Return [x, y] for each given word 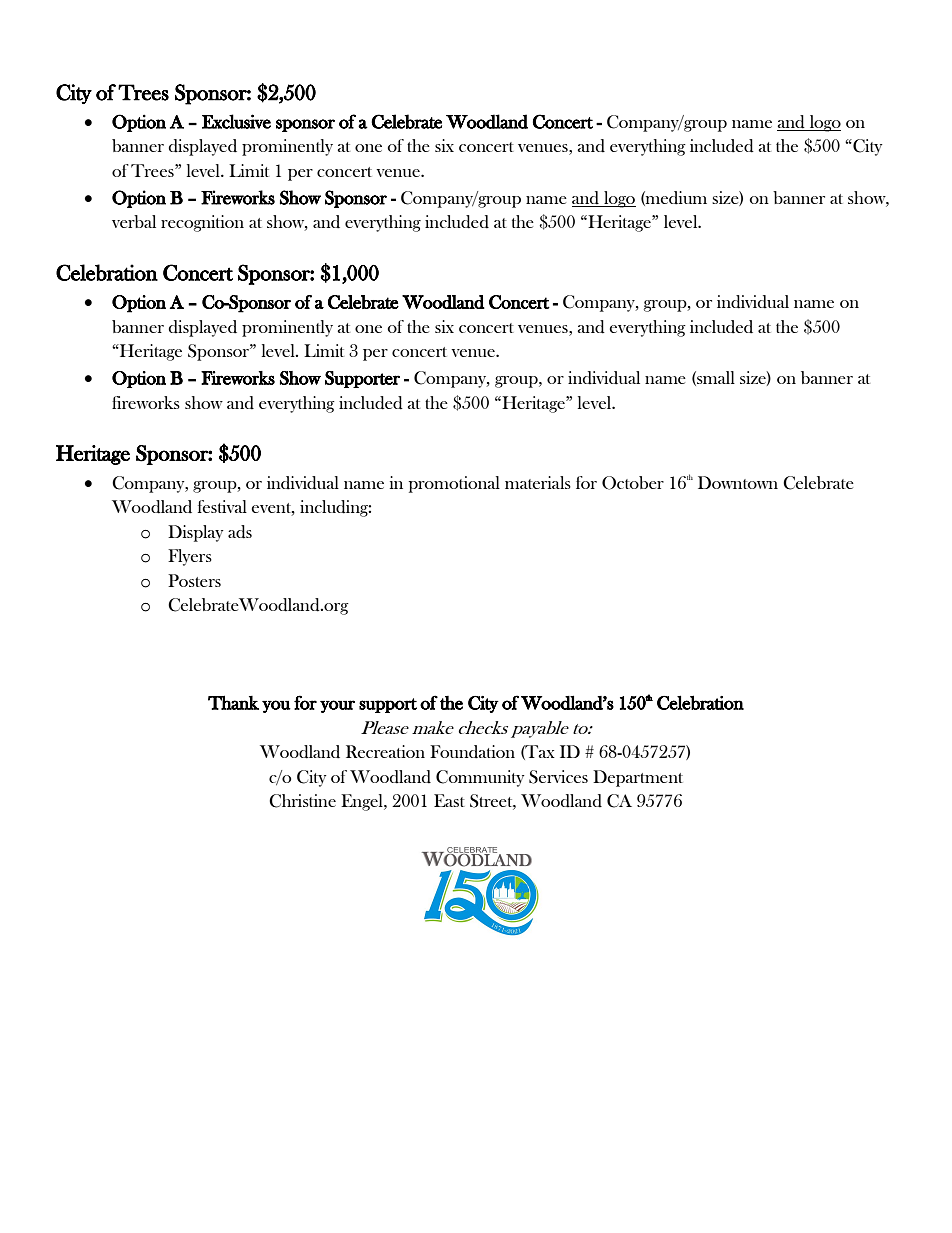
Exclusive [236, 121]
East [449, 800]
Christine [302, 801]
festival [222, 506]
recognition [202, 223]
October [633, 483]
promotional [454, 484]
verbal [134, 221]
